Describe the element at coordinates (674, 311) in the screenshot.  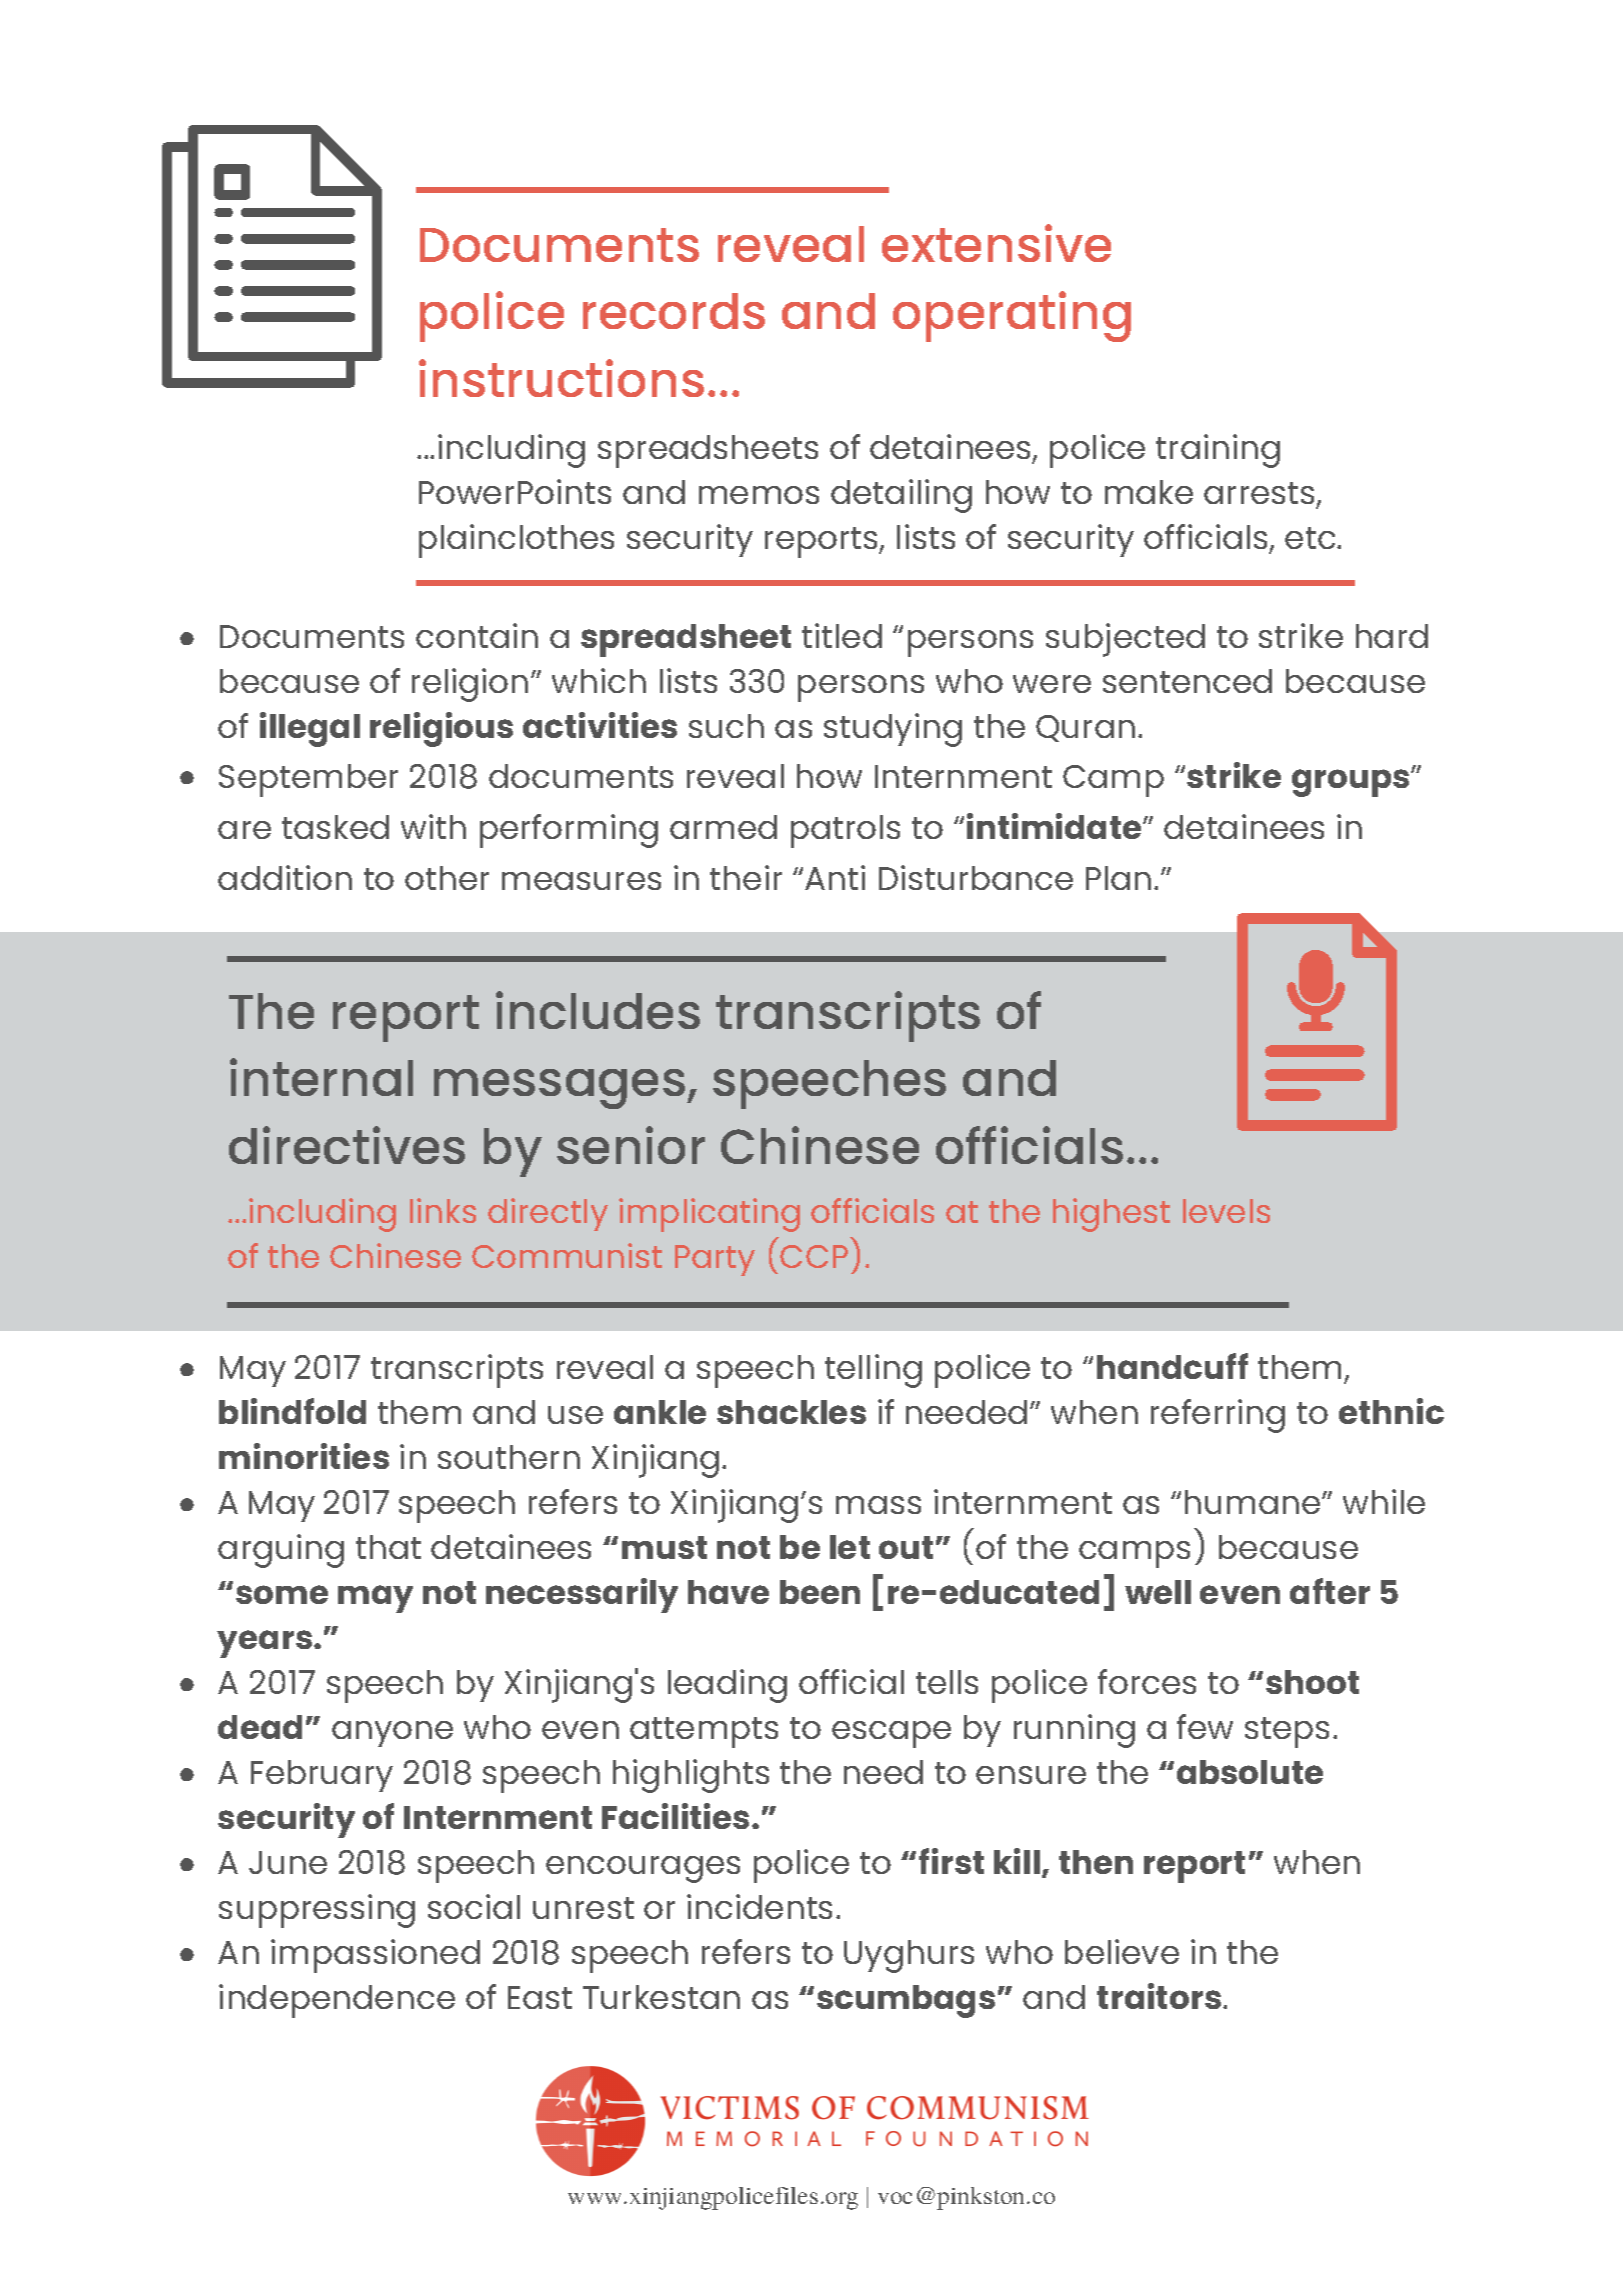
I see `records` at that location.
